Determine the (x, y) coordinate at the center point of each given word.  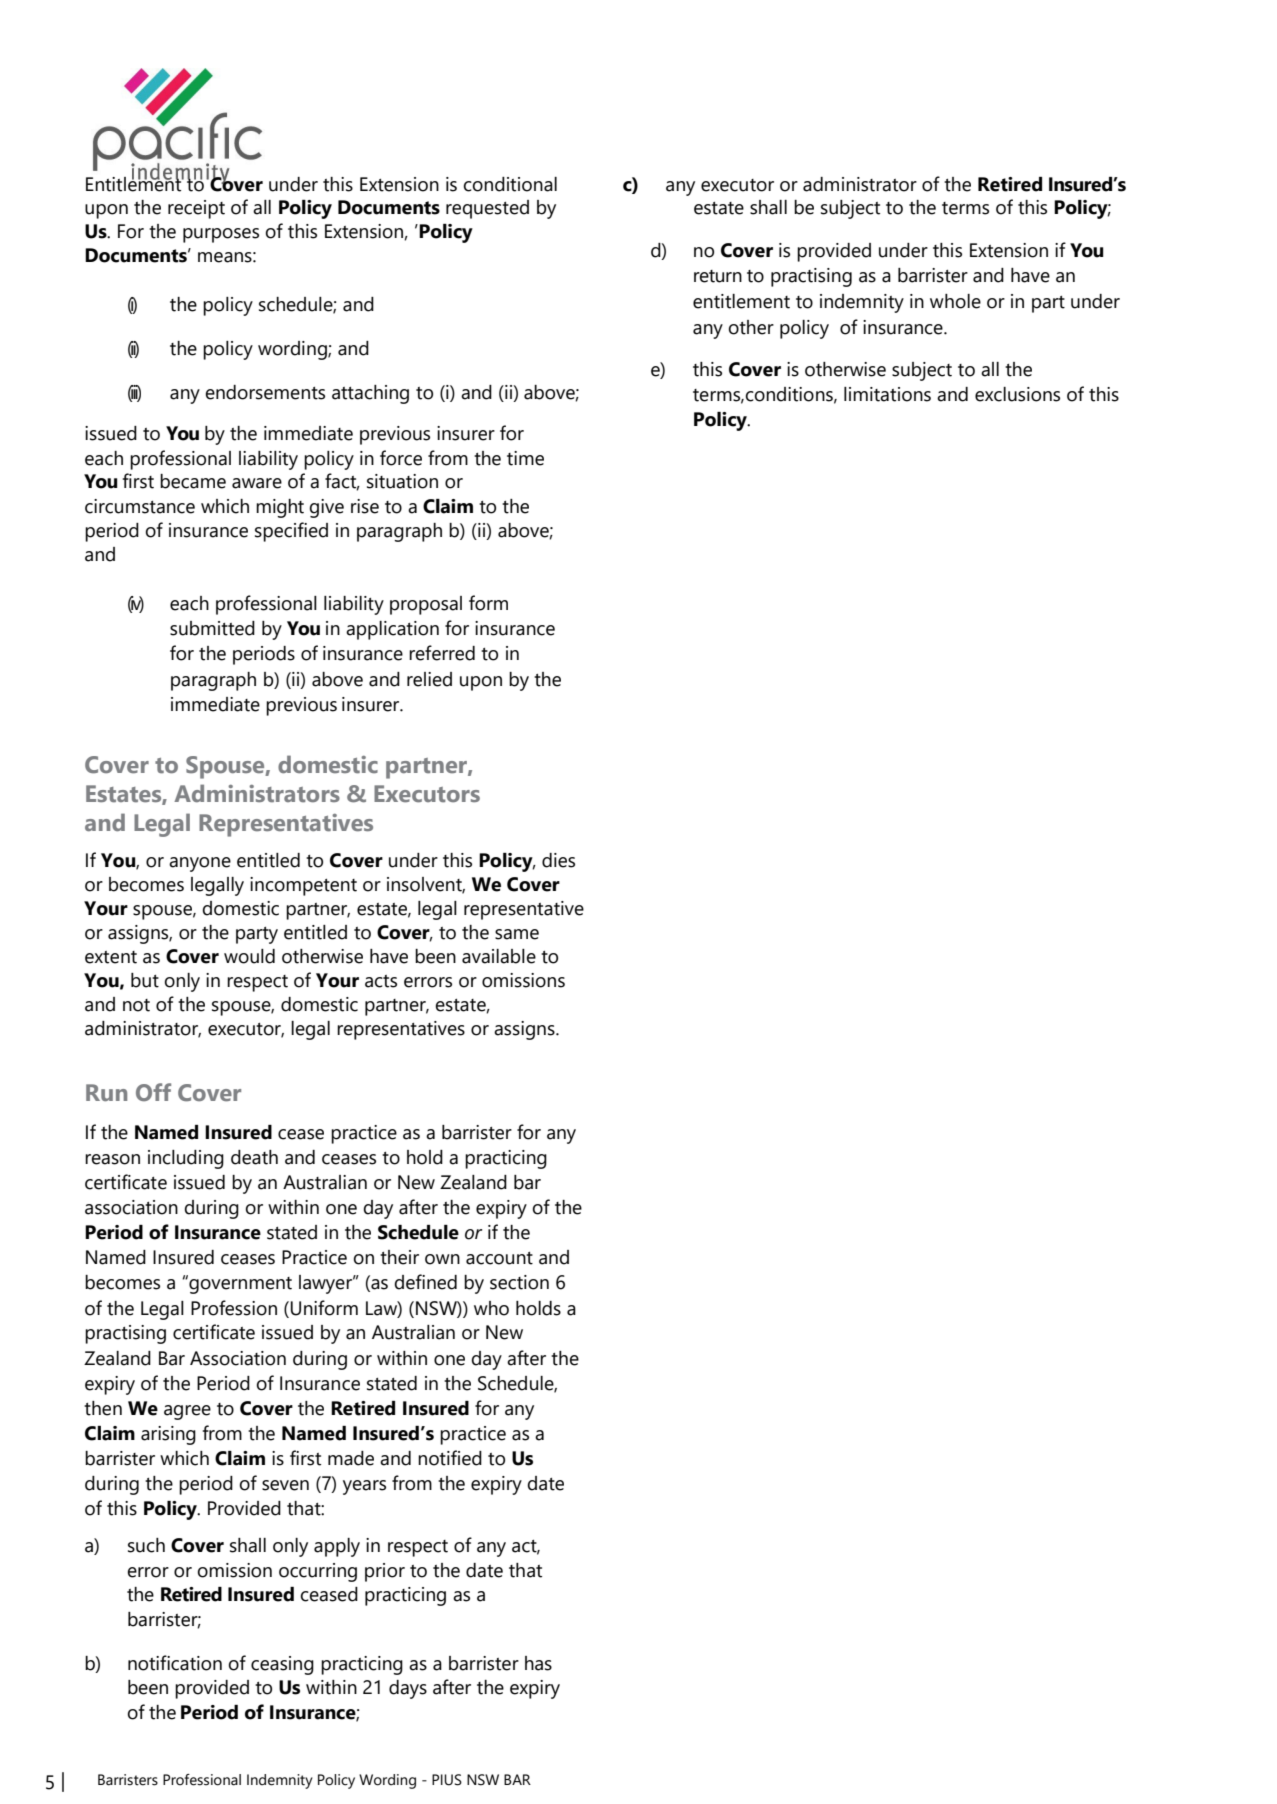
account (499, 1258)
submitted (212, 628)
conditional (510, 184)
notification (175, 1663)
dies (558, 860)
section (519, 1282)
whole (955, 301)
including (186, 1159)
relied (429, 679)
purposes (221, 235)
